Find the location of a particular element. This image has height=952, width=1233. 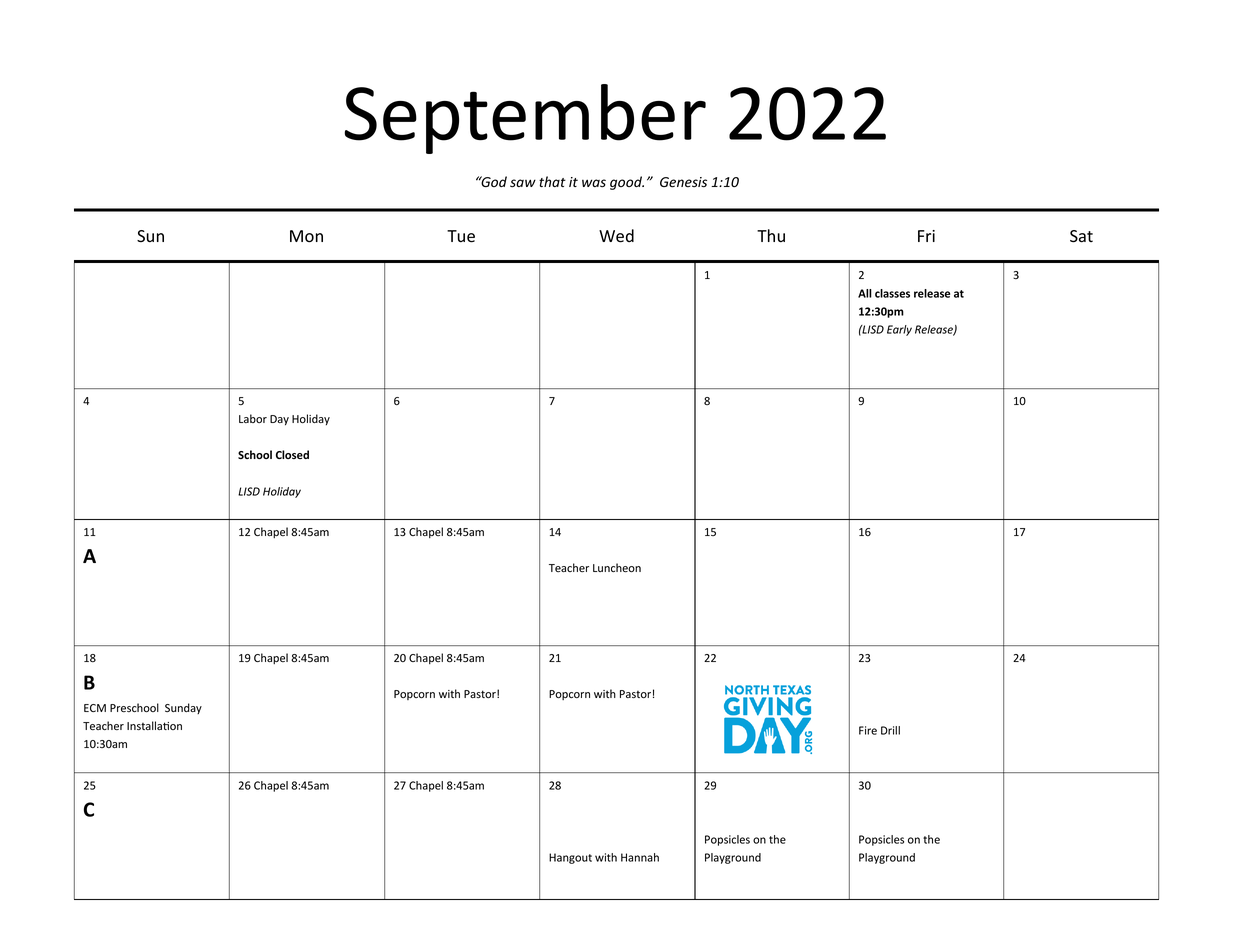

Drill is located at coordinates (890, 730).
